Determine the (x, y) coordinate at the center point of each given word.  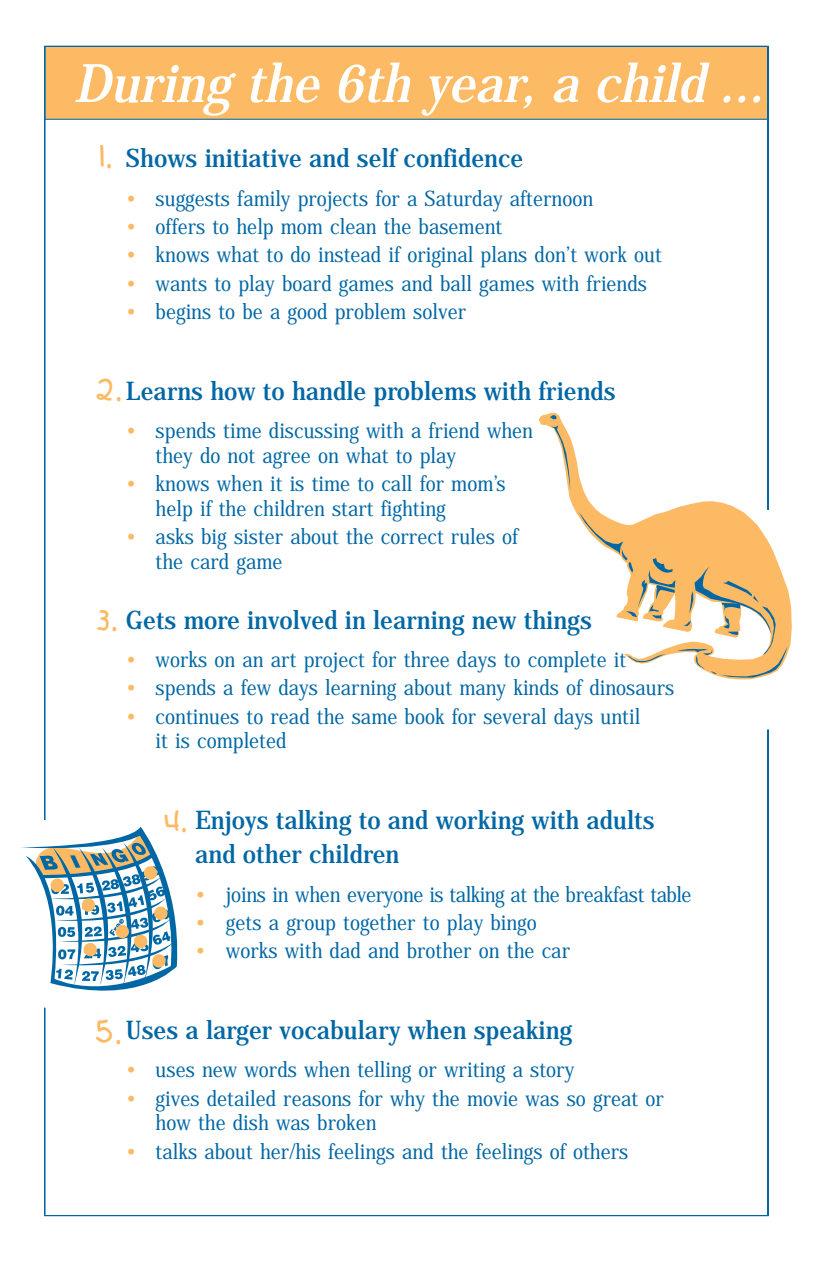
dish (251, 1122)
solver (439, 311)
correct (412, 537)
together (379, 925)
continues (197, 716)
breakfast (605, 894)
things (557, 623)
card (210, 561)
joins (244, 897)
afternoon (551, 198)
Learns (164, 391)
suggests (192, 202)
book (425, 716)
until (620, 716)
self (378, 158)
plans (504, 257)
